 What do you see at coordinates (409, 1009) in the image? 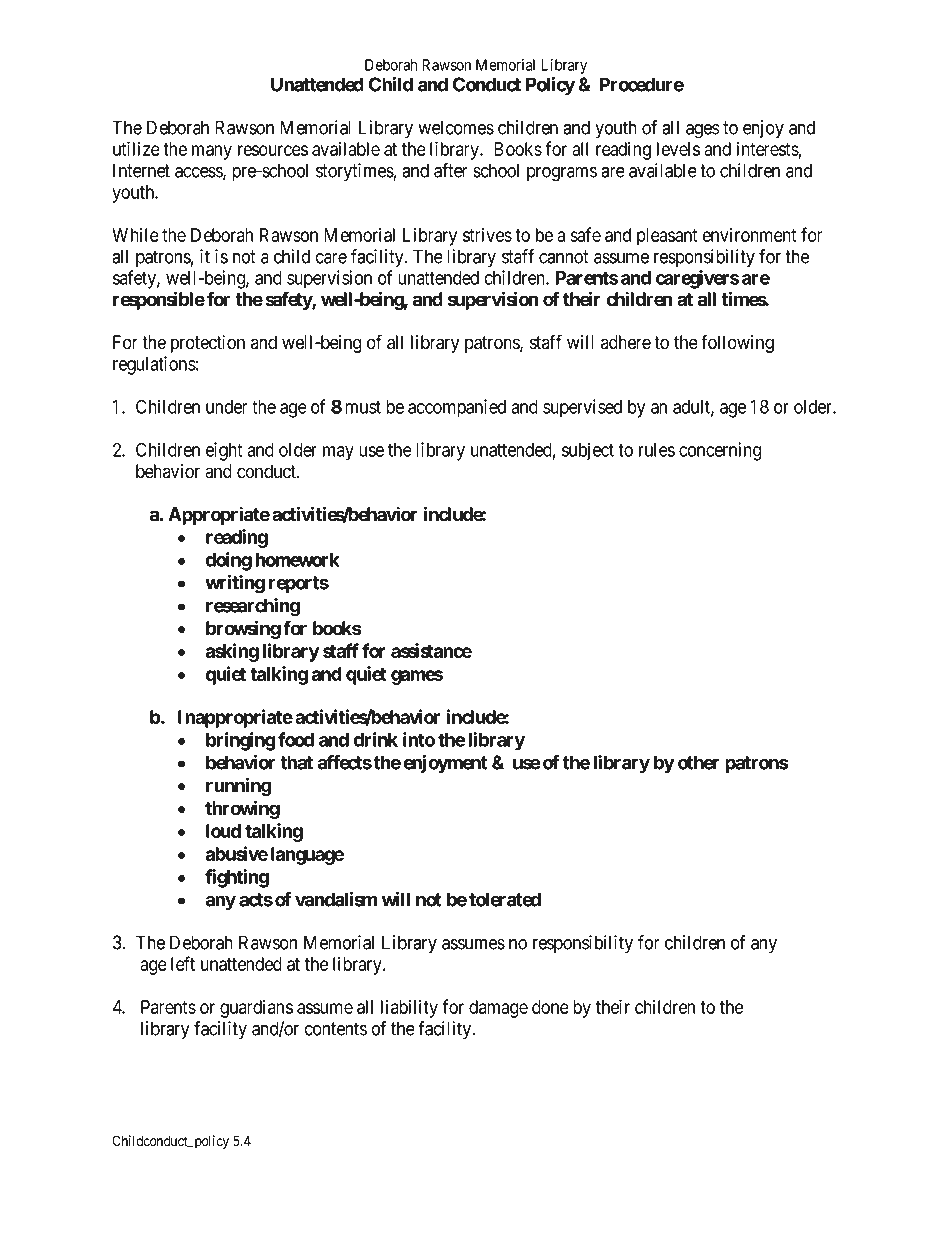
I see `liability` at bounding box center [409, 1009].
